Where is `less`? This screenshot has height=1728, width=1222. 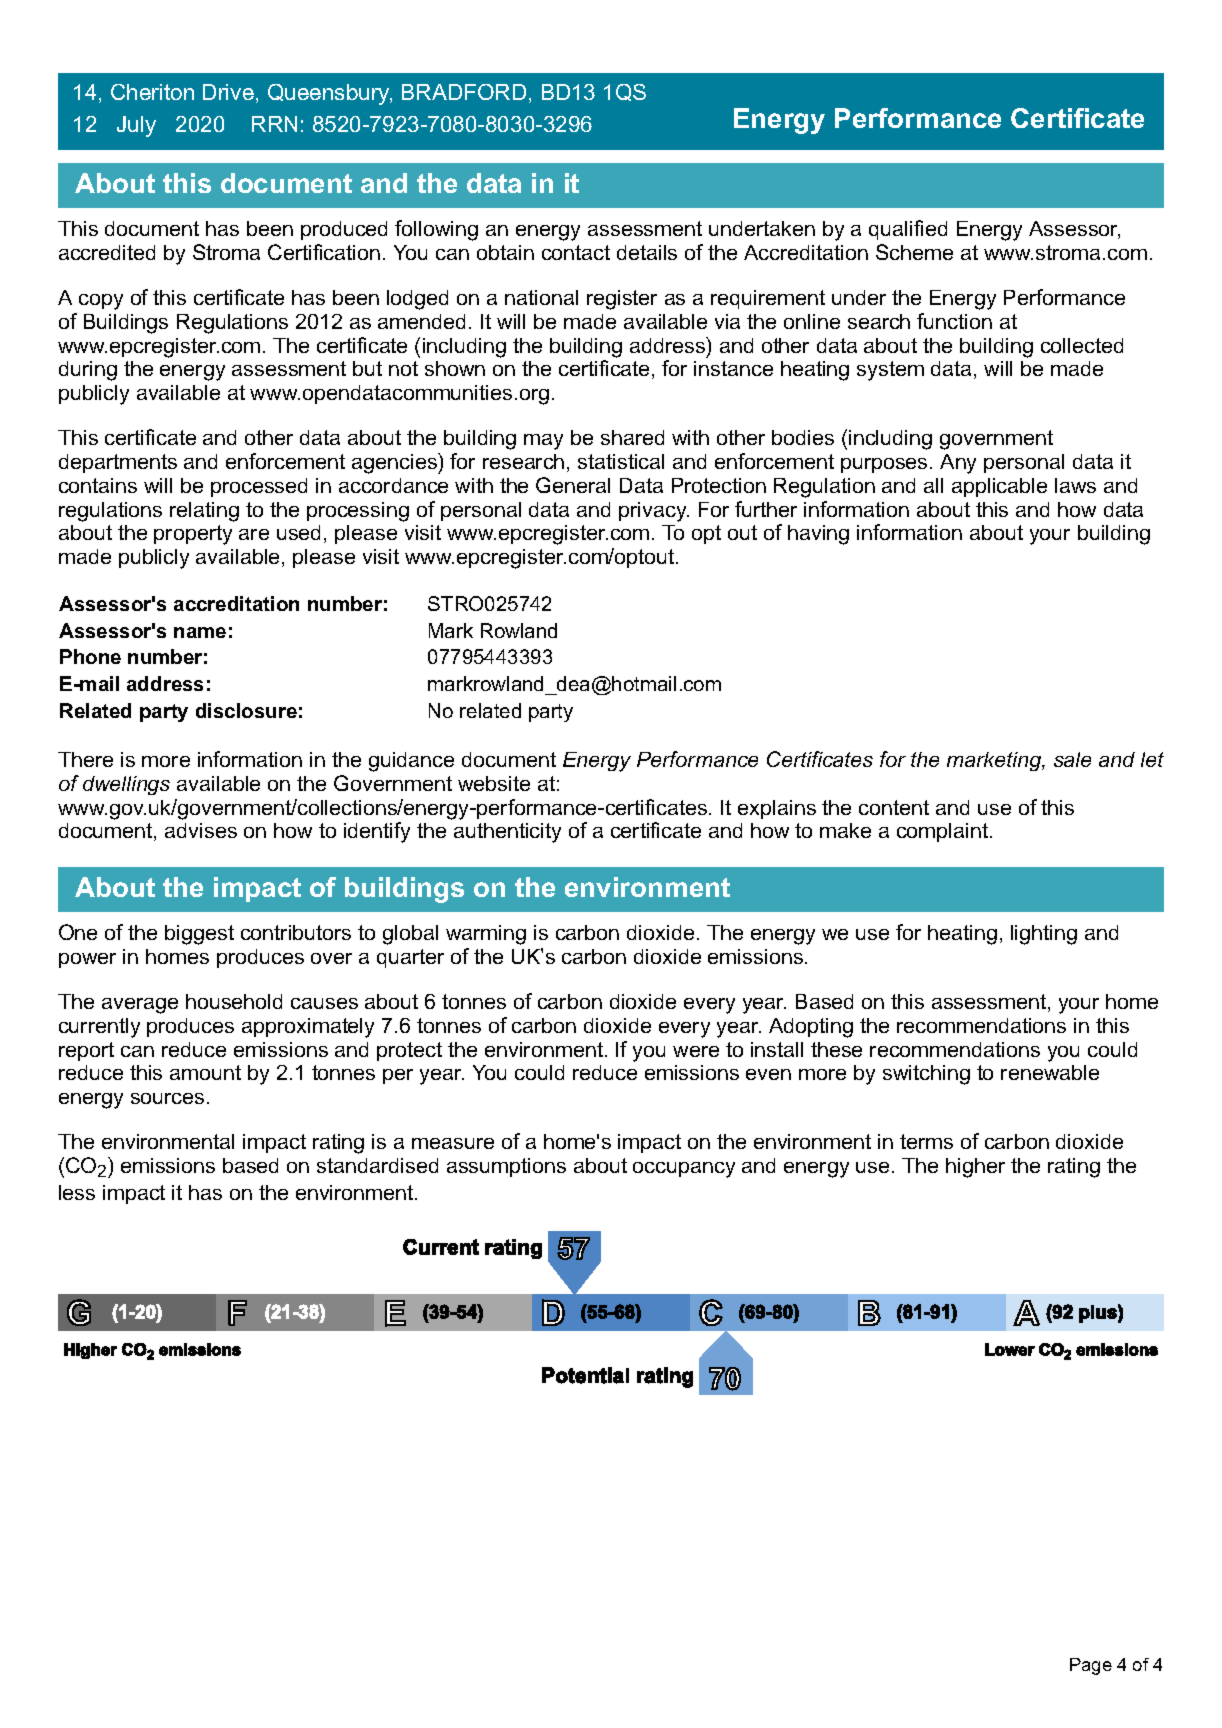 less is located at coordinates (77, 1192).
